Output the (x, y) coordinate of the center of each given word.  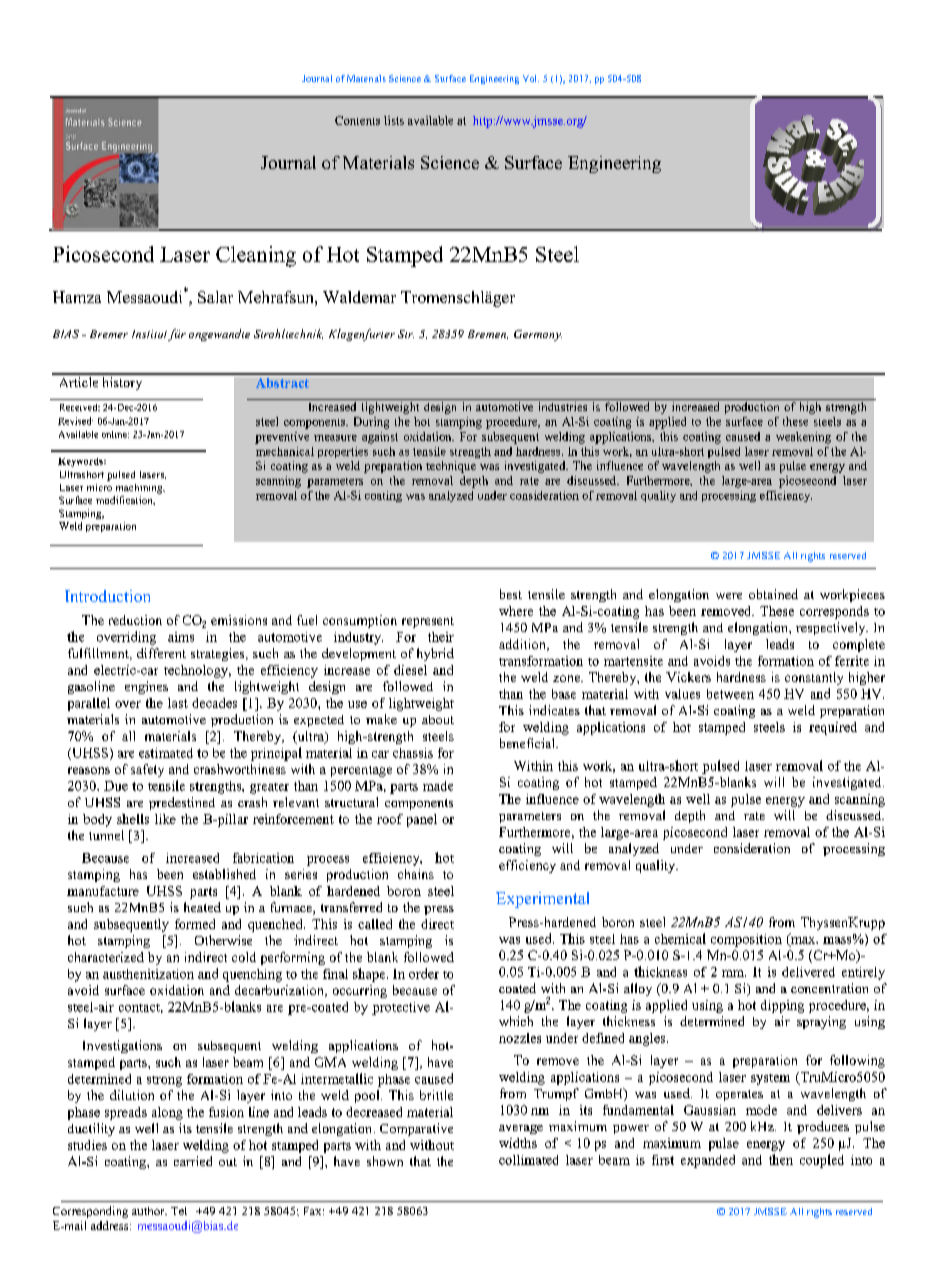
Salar (215, 297)
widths (518, 1143)
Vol (531, 78)
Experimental (542, 900)
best (511, 594)
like (165, 819)
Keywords (81, 462)
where (516, 611)
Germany (538, 335)
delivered (808, 972)
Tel (179, 1211)
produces (823, 1127)
